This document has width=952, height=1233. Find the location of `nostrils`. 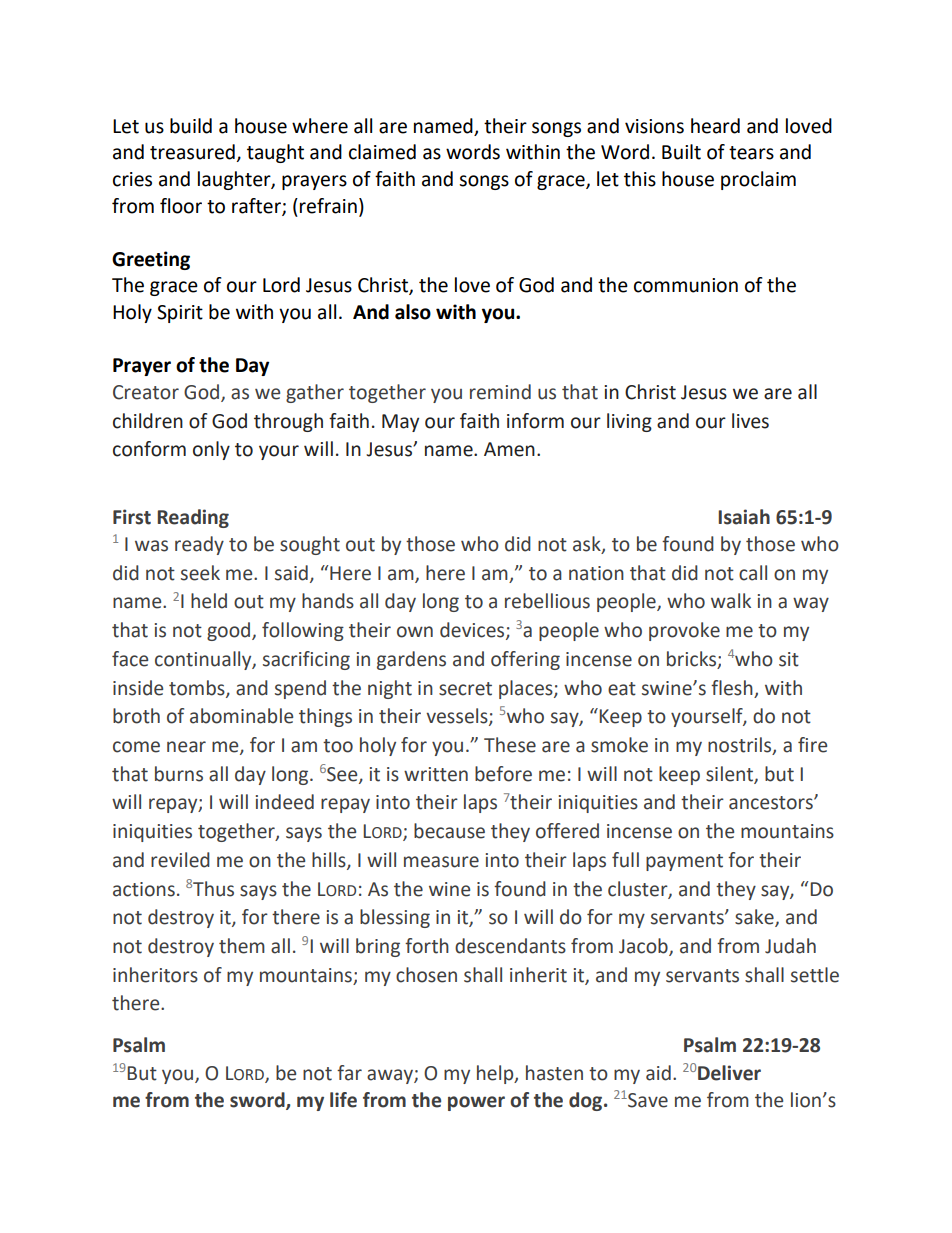

nostrils is located at coordinates (741, 746).
